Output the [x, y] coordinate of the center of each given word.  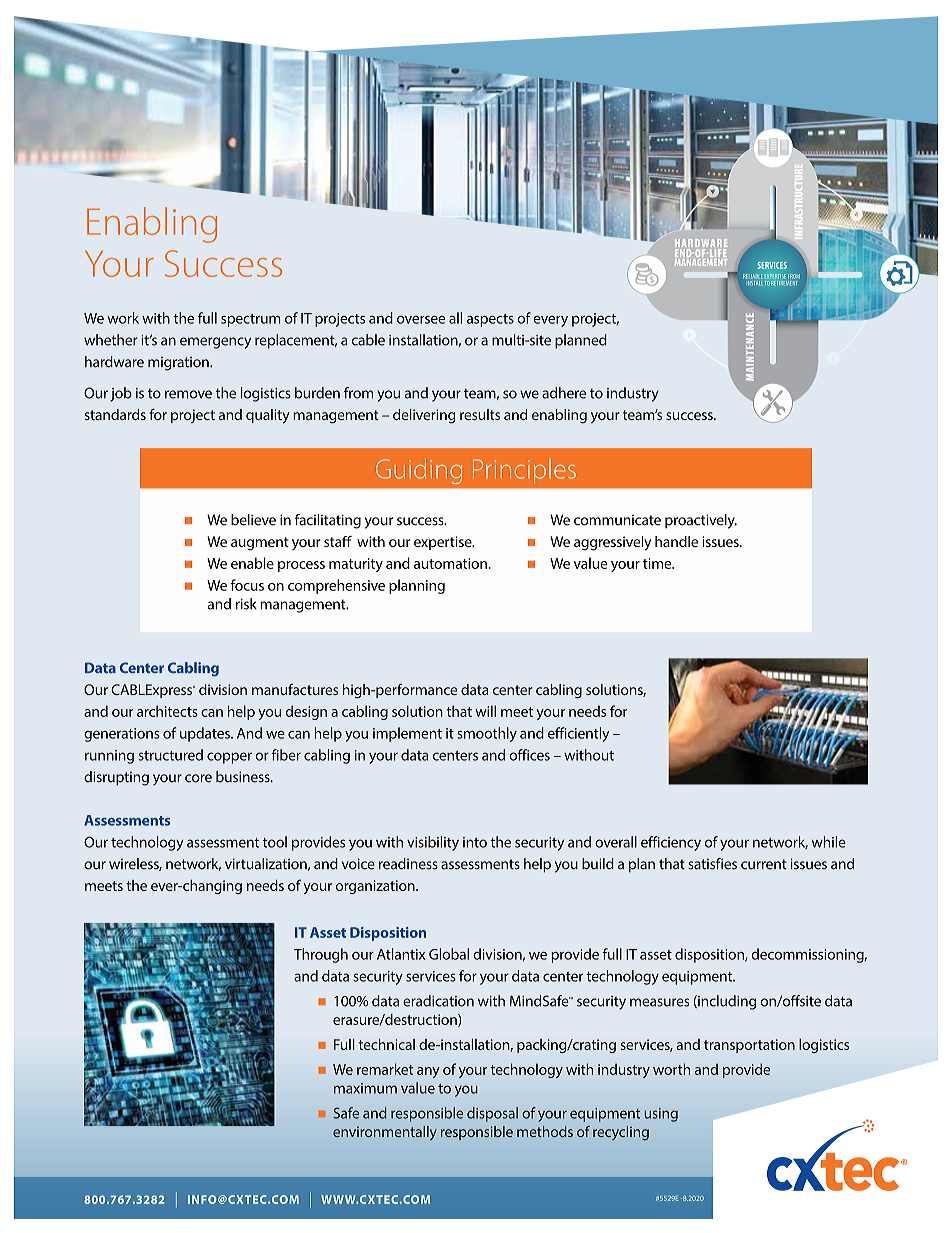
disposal [492, 1114]
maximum [365, 1088]
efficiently [578, 734]
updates [206, 734]
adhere [564, 393]
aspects [490, 320]
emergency [215, 343]
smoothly [487, 734]
